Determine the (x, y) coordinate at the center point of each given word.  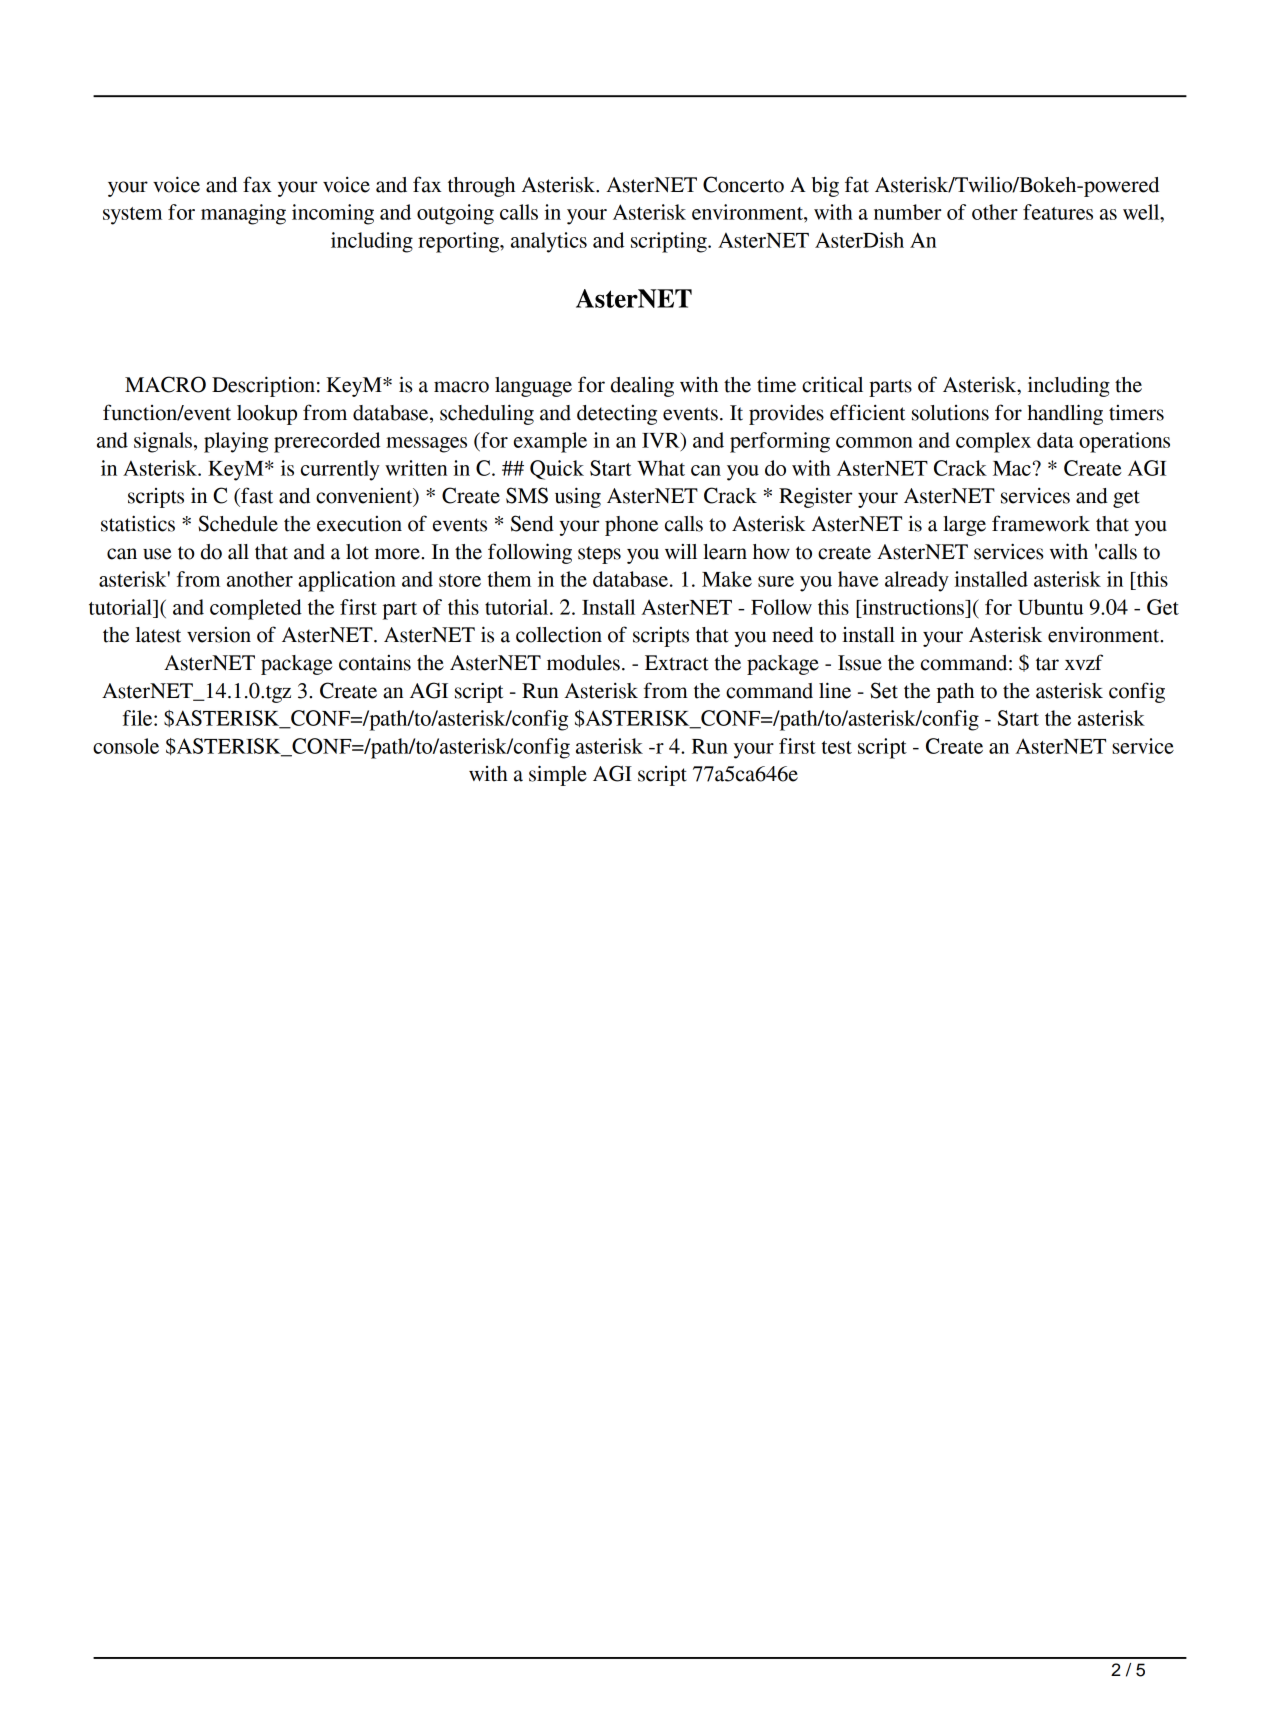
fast (256, 495)
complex (993, 442)
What (661, 468)
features (1058, 212)
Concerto (743, 184)
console (126, 746)
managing (243, 214)
